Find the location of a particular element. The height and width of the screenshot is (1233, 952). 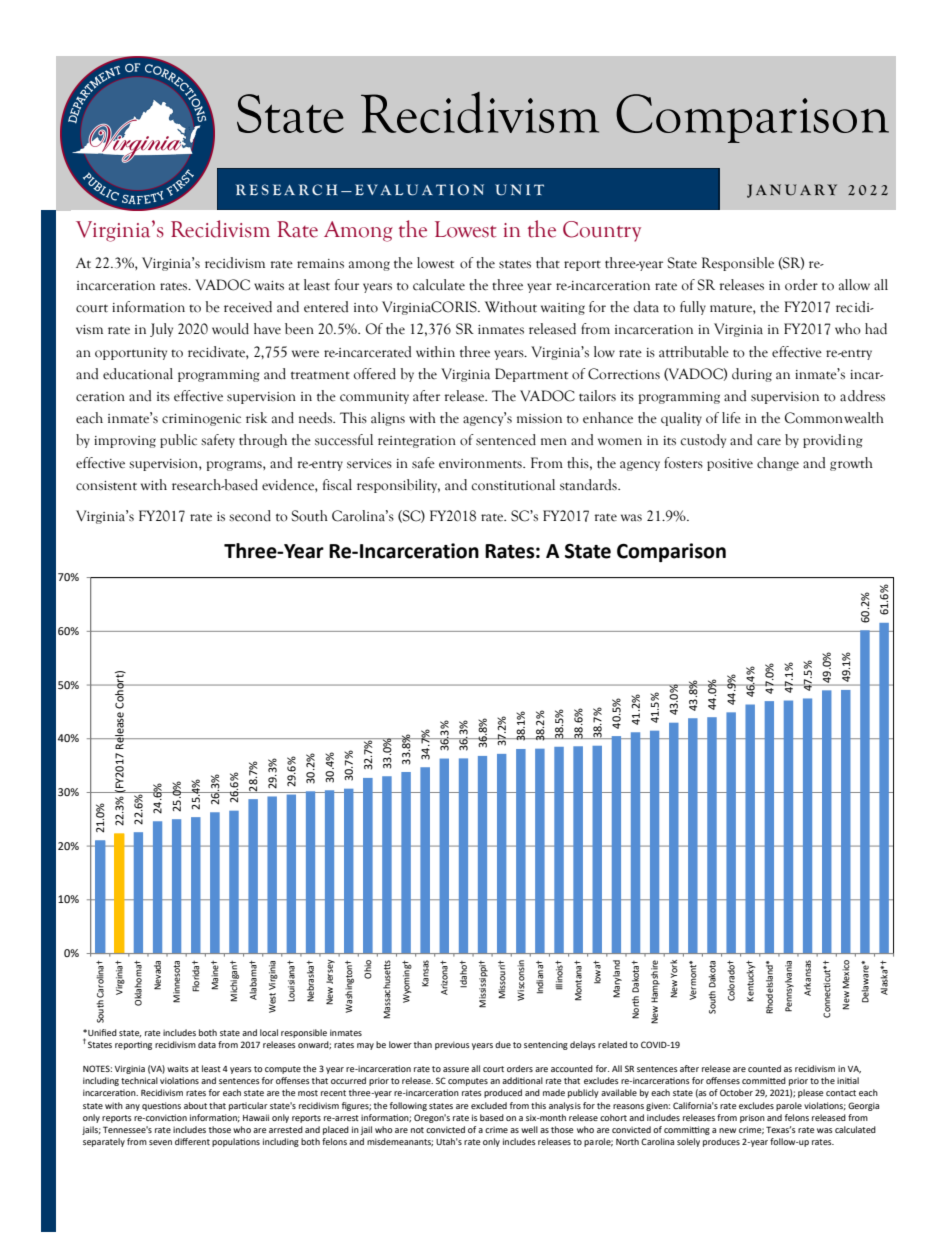

constitutional is located at coordinates (513, 485).
